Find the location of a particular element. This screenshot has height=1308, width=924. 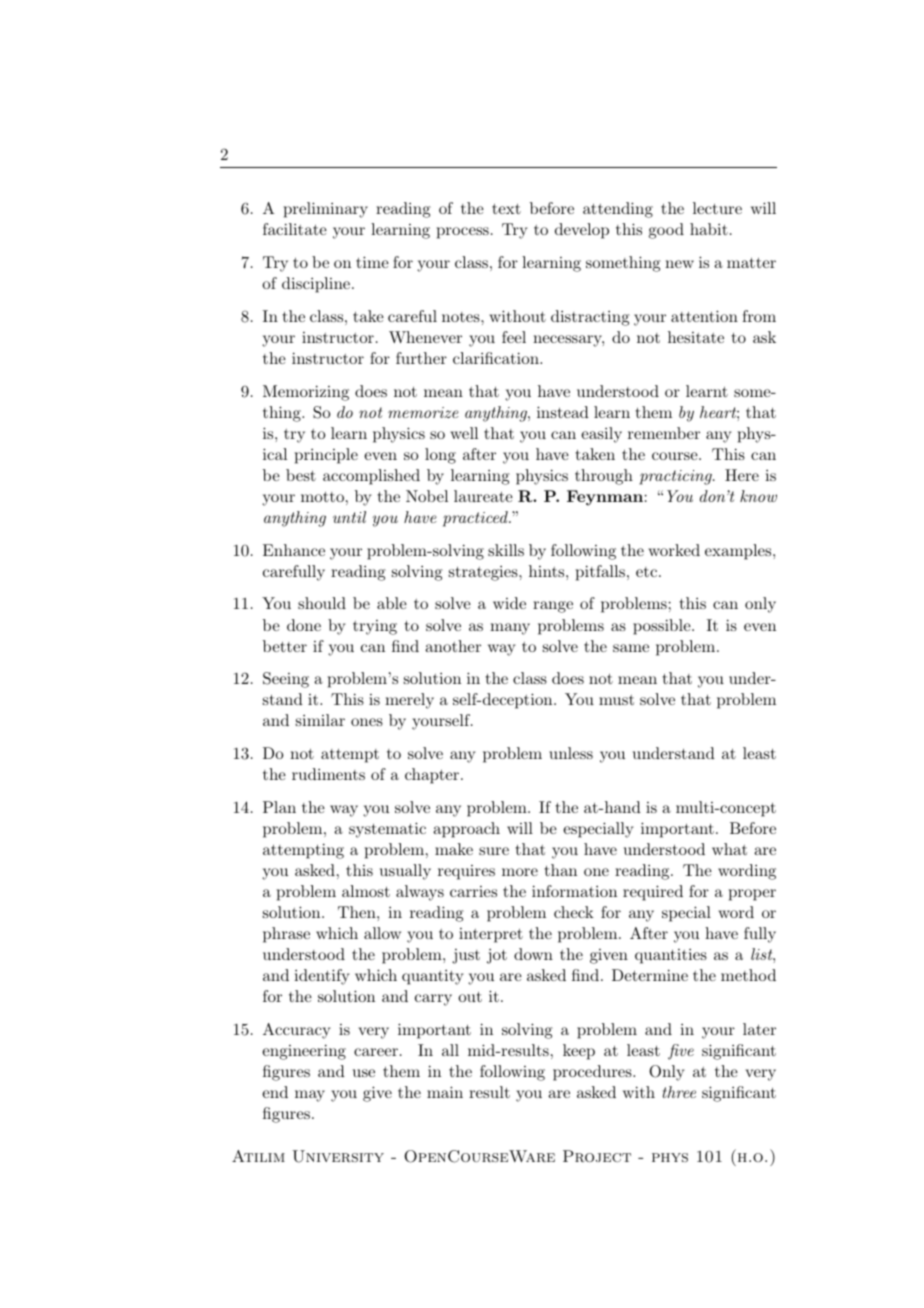

skills is located at coordinates (506, 550).
